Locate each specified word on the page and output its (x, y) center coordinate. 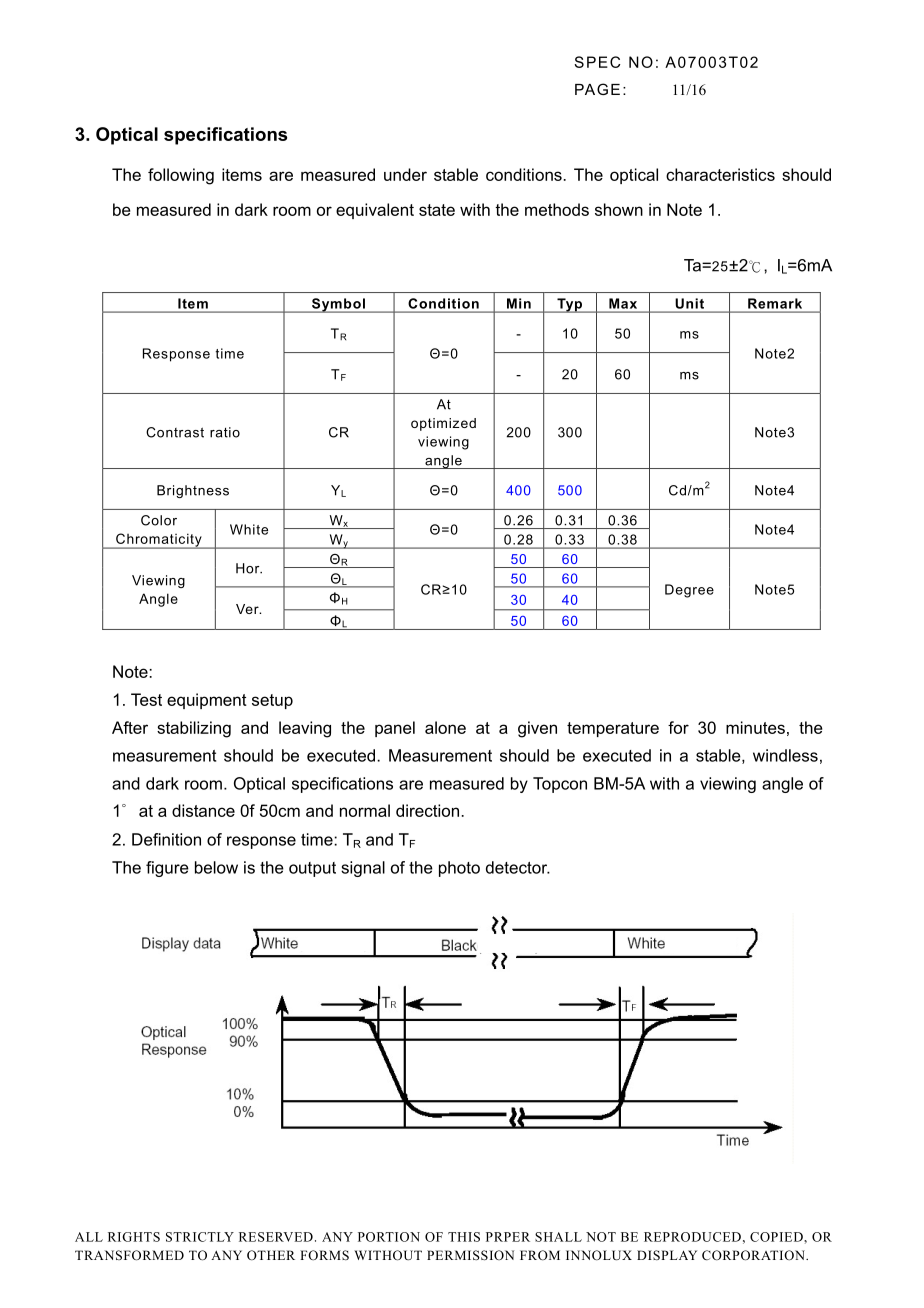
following (181, 176)
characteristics (720, 174)
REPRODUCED (692, 1237)
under (405, 174)
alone (445, 727)
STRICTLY (200, 1237)
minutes (755, 727)
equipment (207, 701)
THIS (464, 1237)
